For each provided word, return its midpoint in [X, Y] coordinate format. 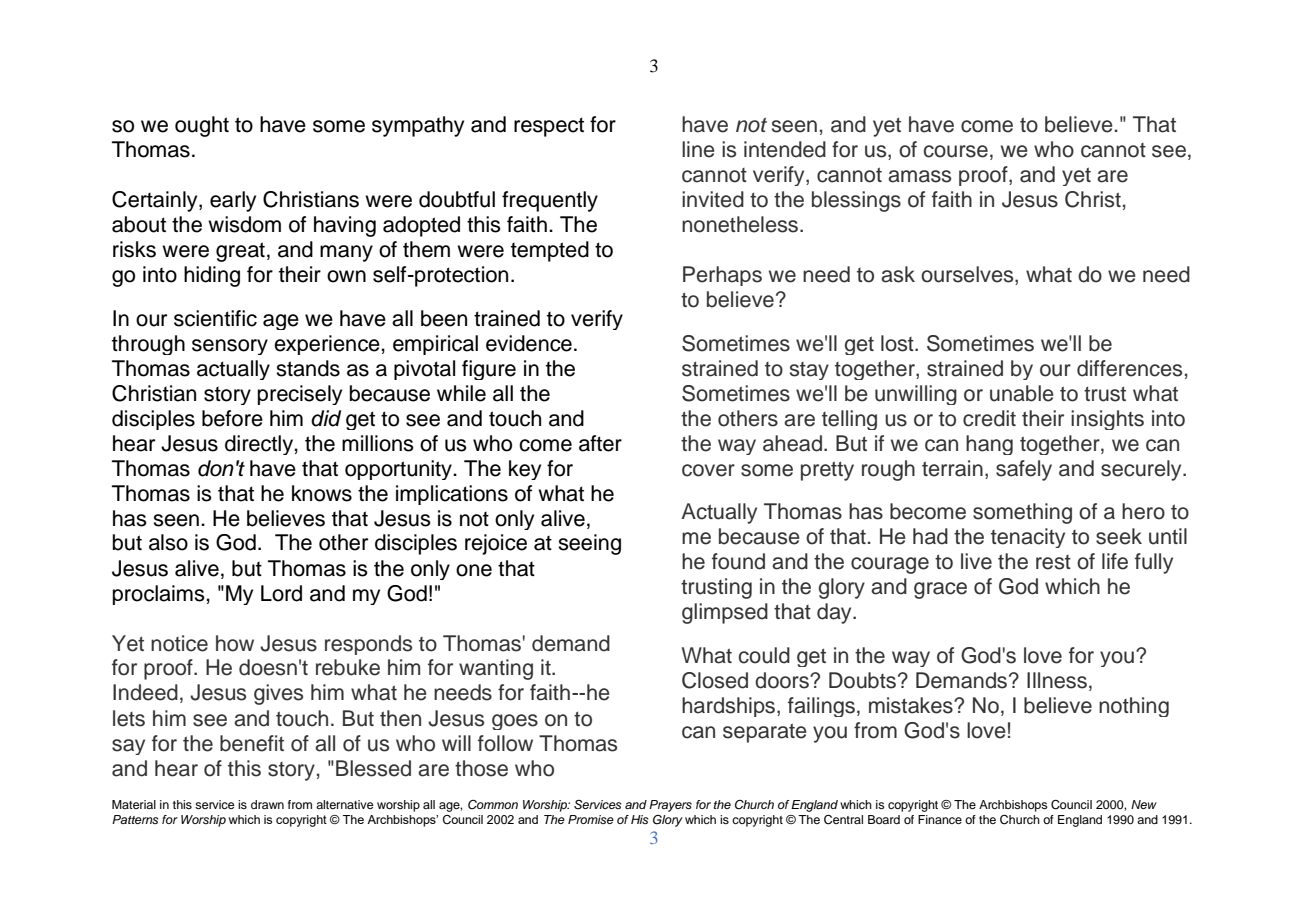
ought [202, 126]
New [1144, 804]
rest [1053, 562]
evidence [529, 343]
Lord [281, 593]
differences [1129, 368]
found [738, 561]
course [956, 151]
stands [308, 368]
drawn [267, 804]
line [698, 149]
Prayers [670, 806]
